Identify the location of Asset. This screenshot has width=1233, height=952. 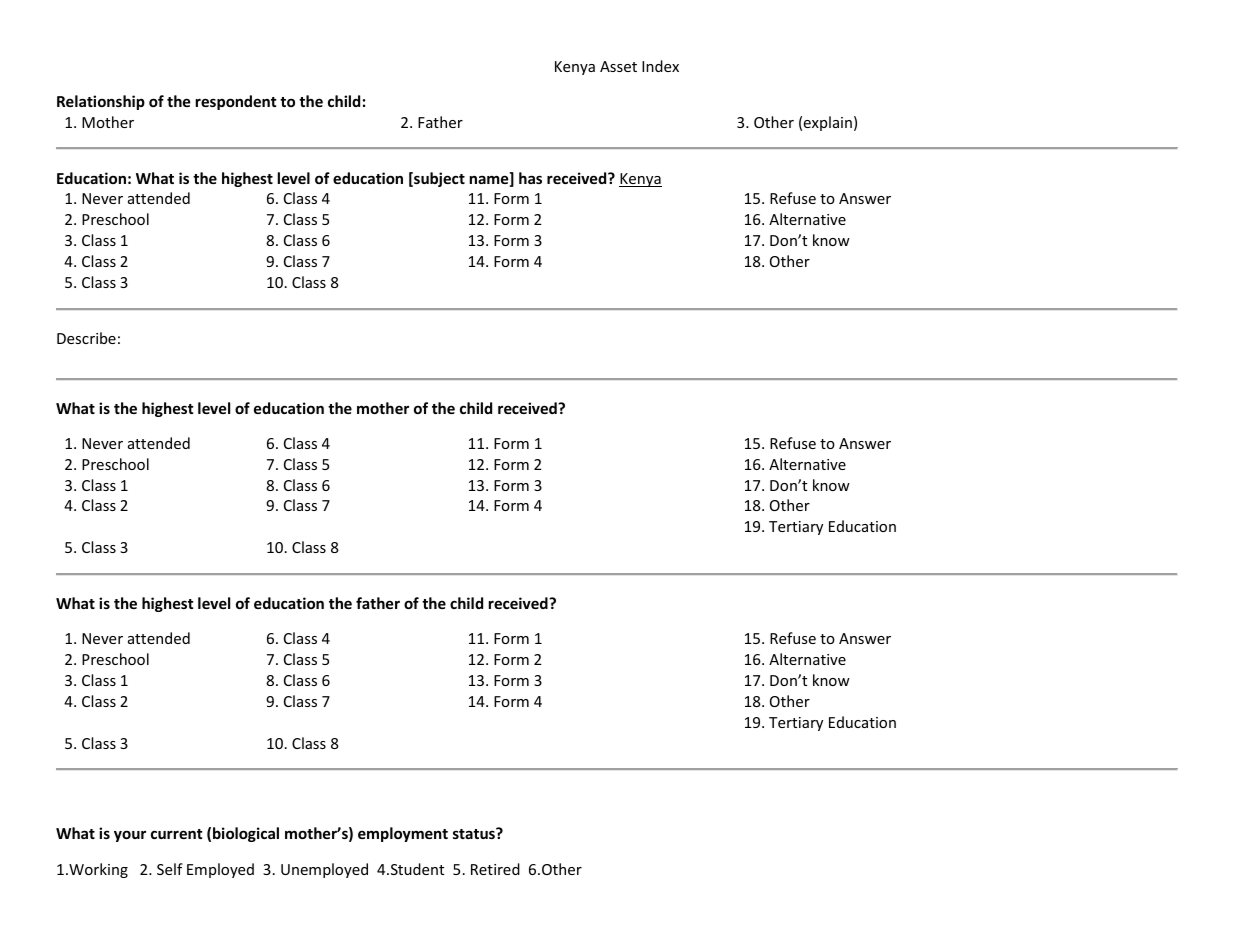
(618, 66).
